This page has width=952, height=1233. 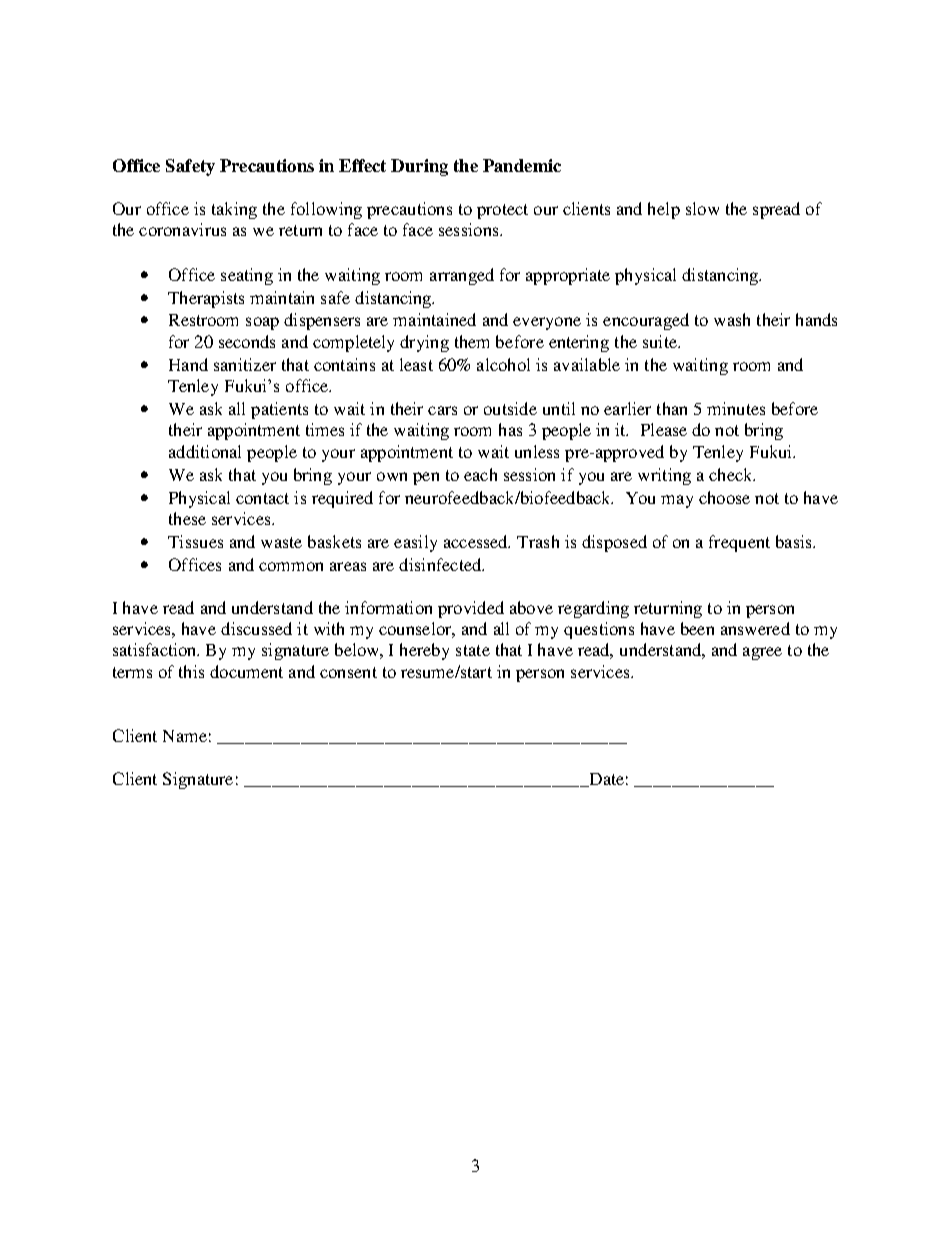 What do you see at coordinates (205, 451) in the page?
I see `additional` at bounding box center [205, 451].
